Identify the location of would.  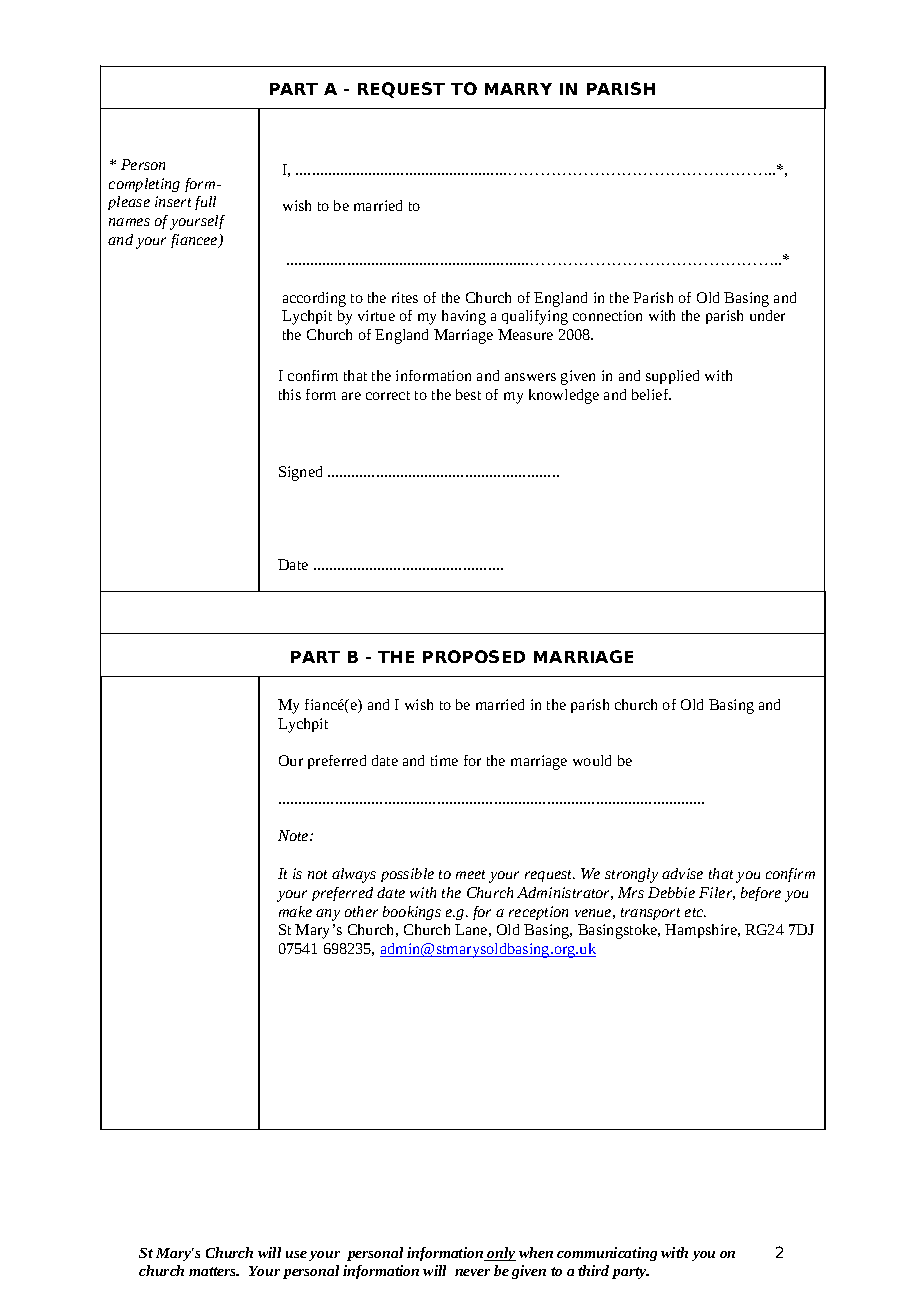
(592, 760).
